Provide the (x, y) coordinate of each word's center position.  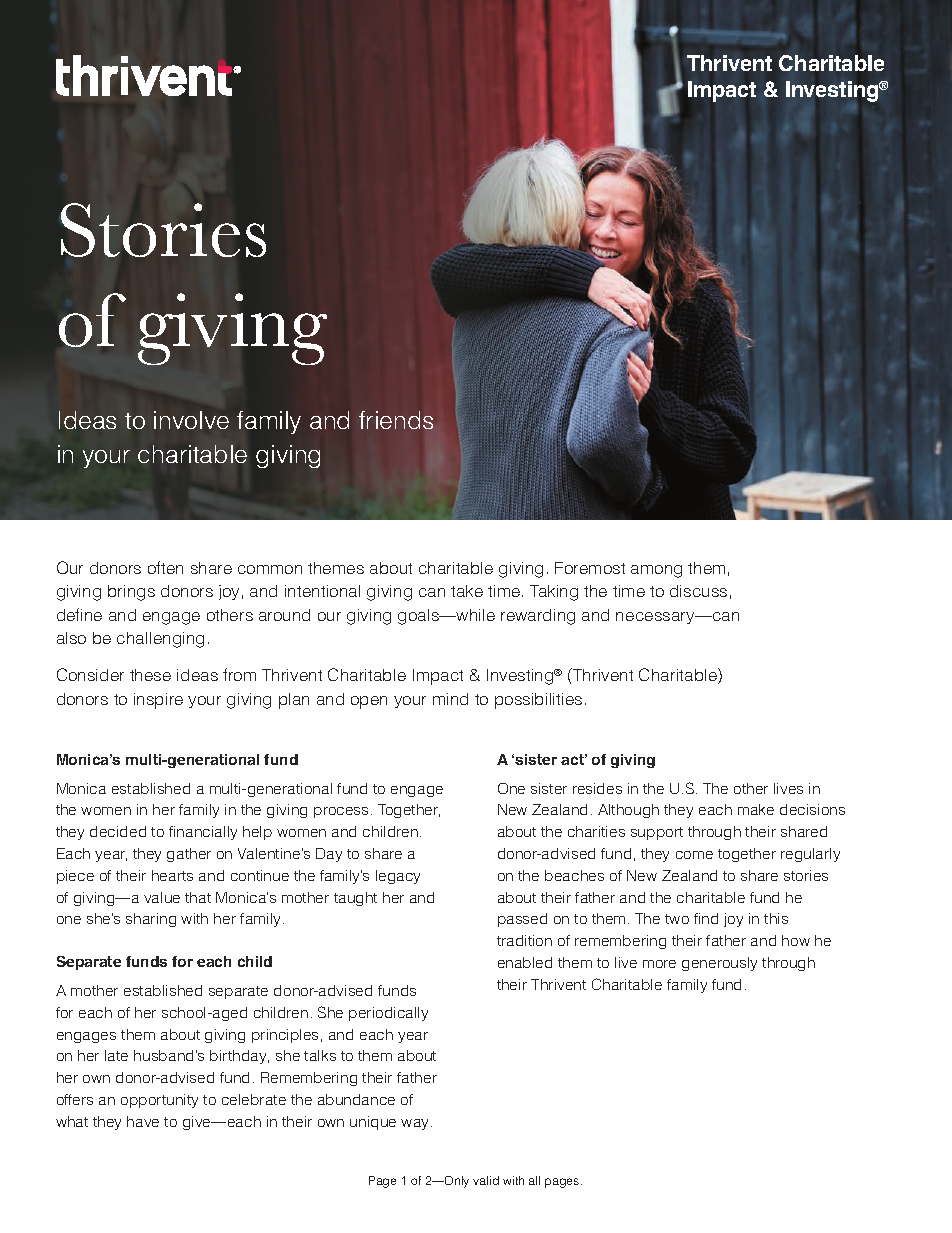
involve (191, 420)
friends (396, 420)
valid (486, 1180)
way (416, 1124)
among (656, 571)
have (143, 1121)
